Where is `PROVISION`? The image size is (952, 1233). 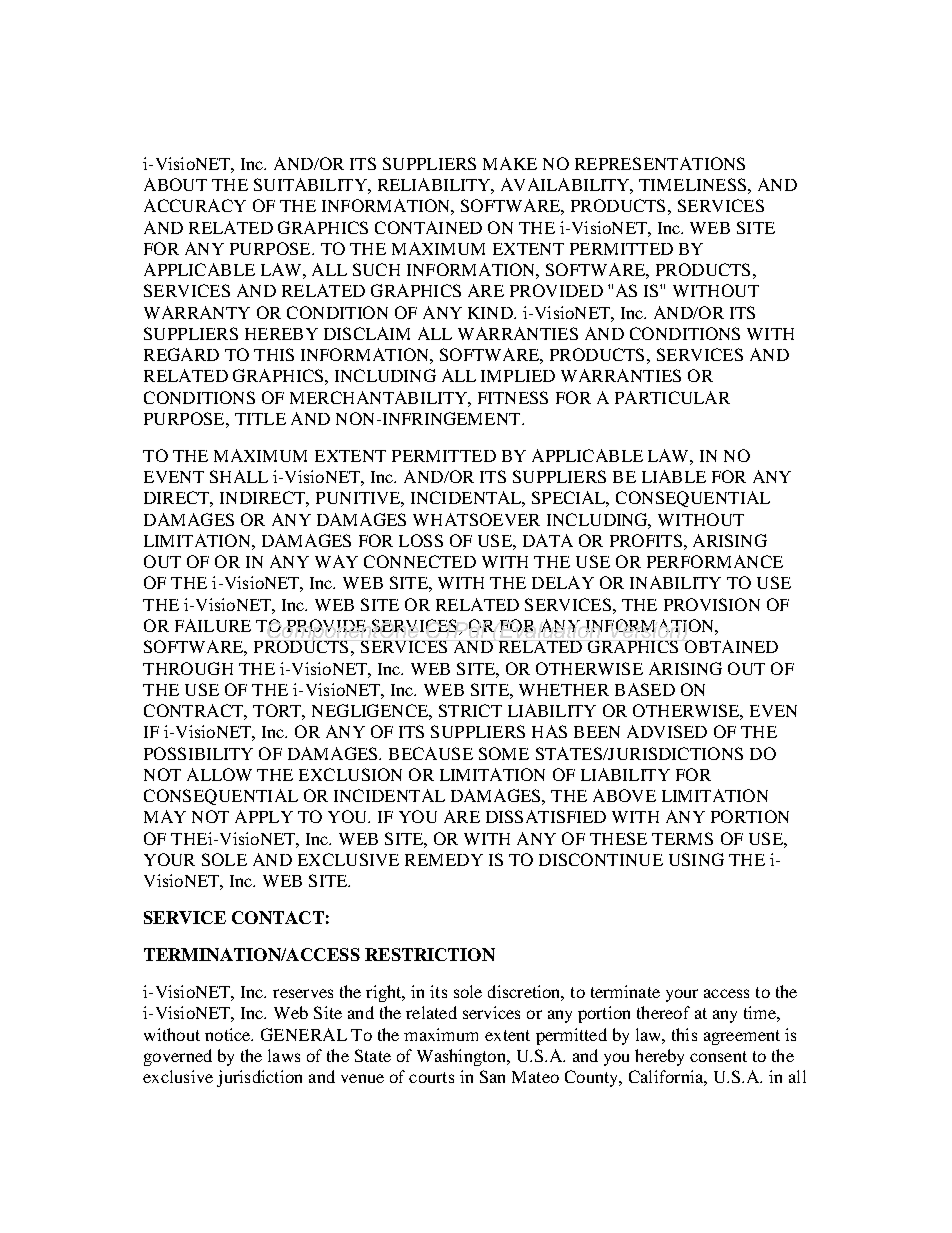
PROVISION is located at coordinates (712, 604).
